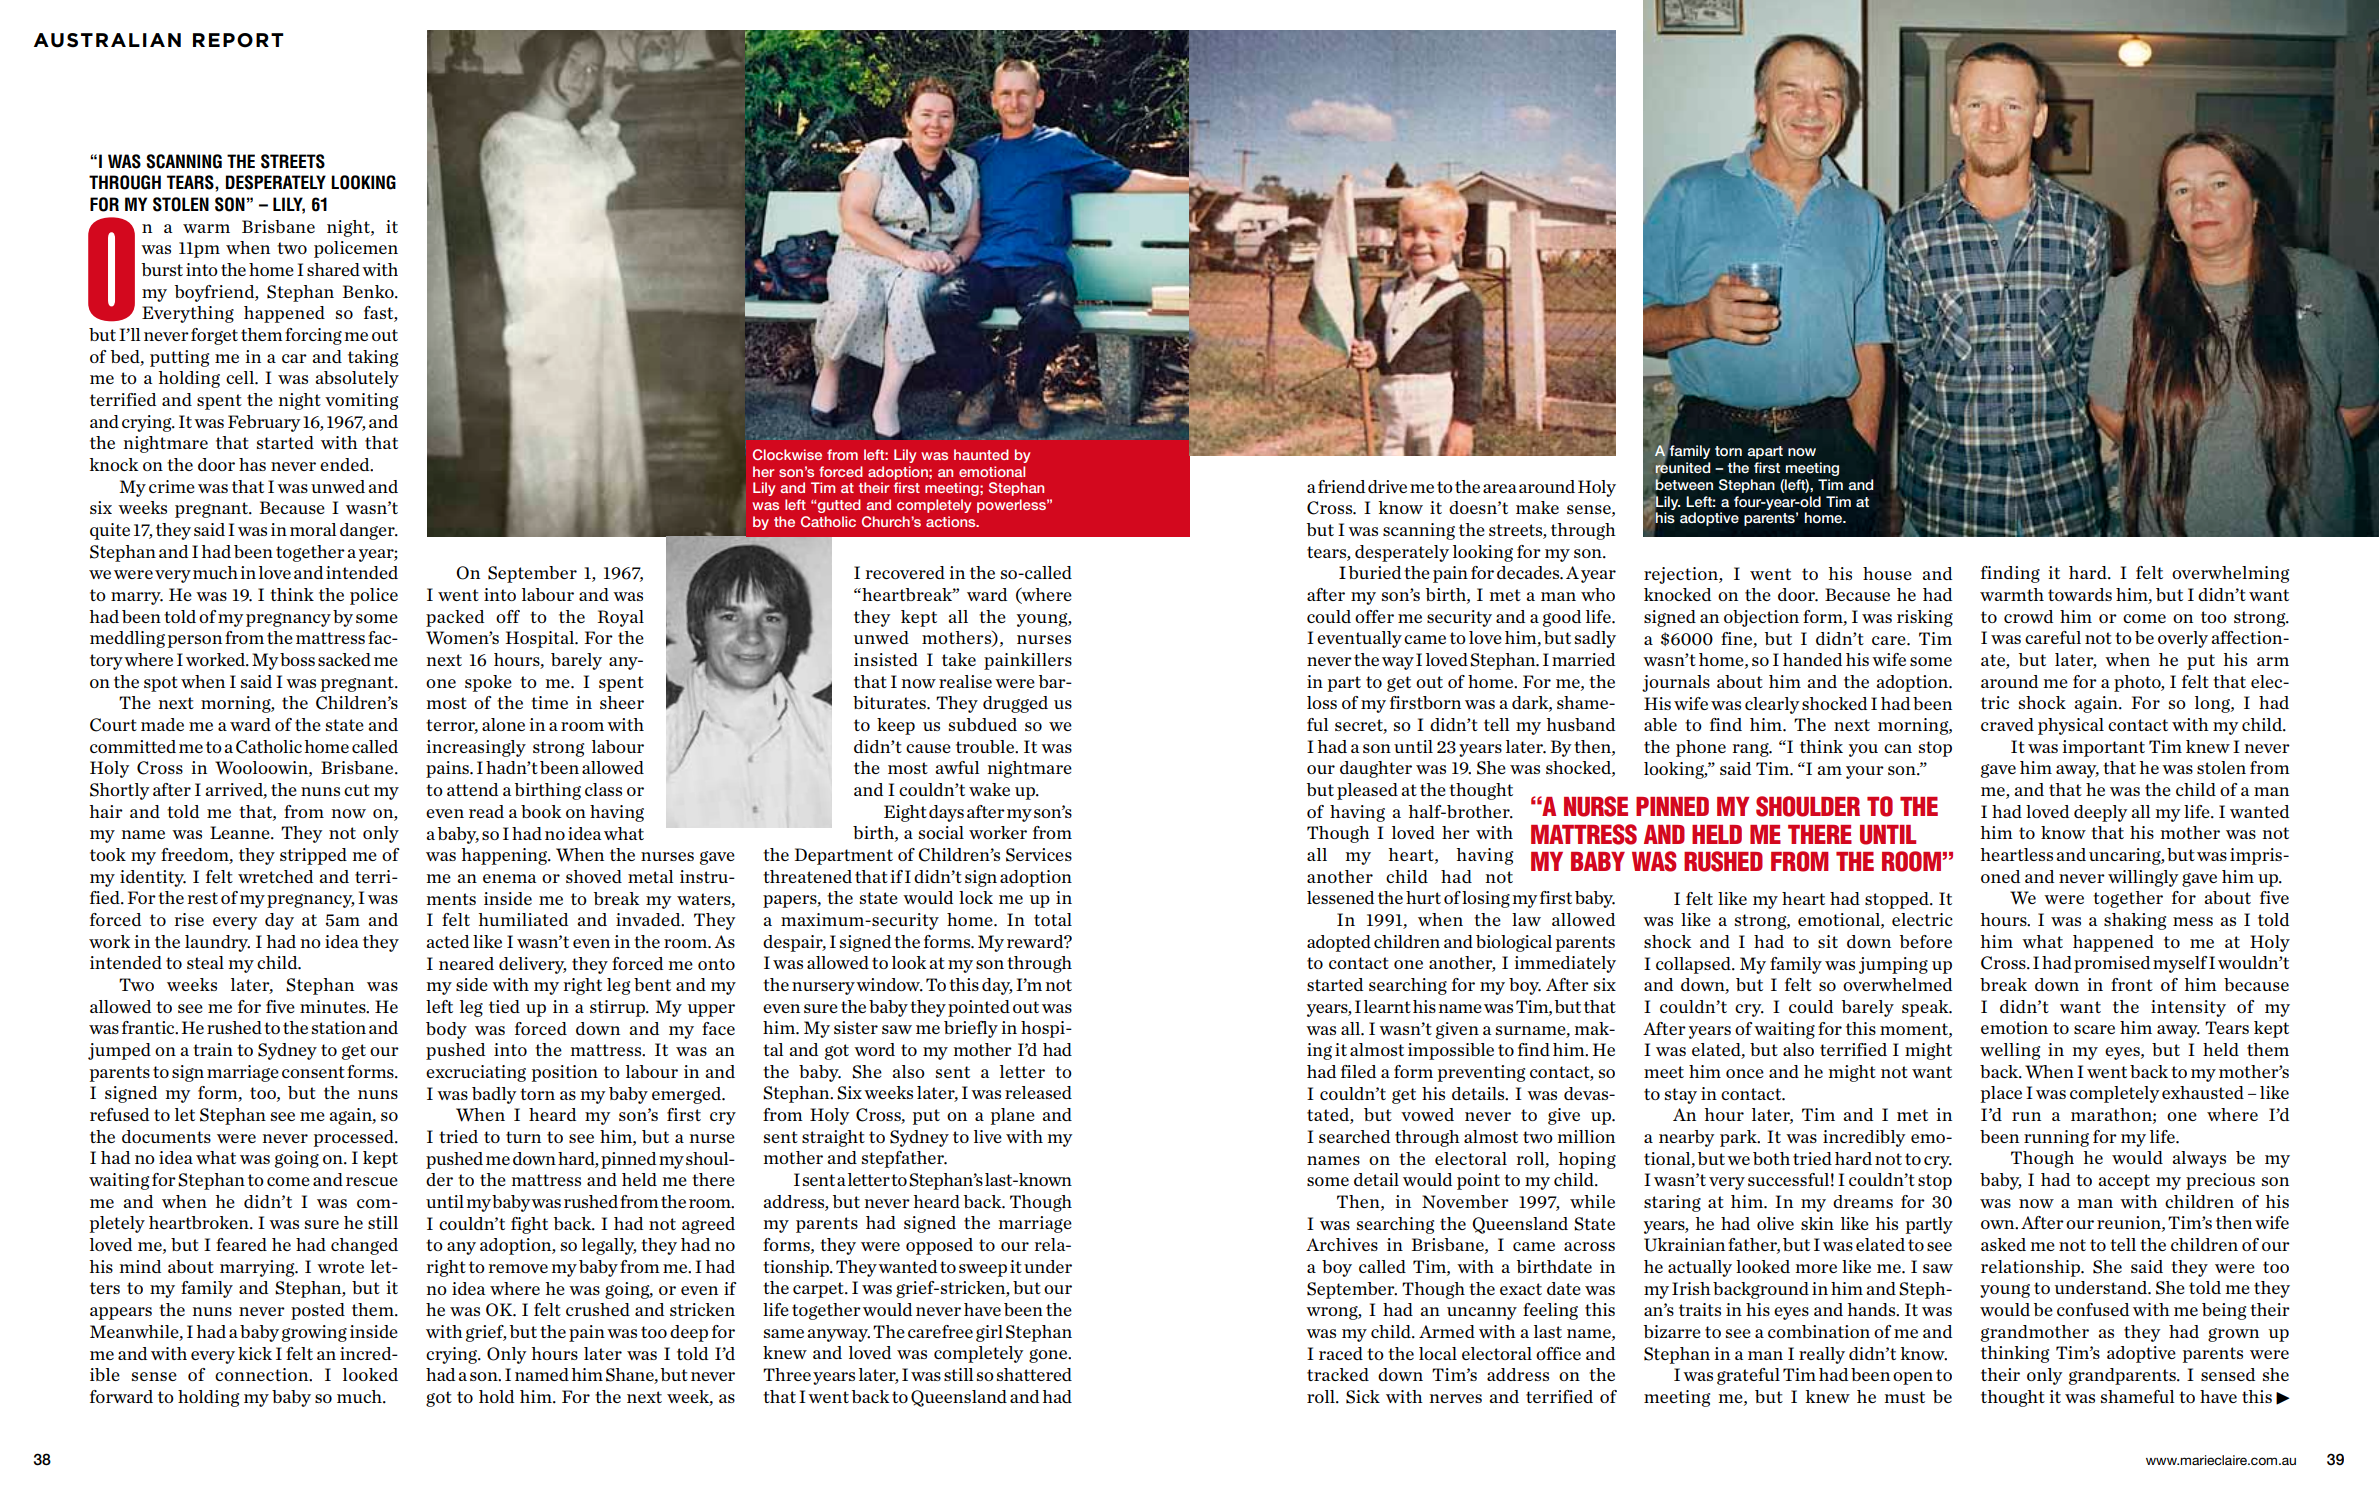 The image size is (2379, 1502). I want to click on station, so click(339, 1027).
